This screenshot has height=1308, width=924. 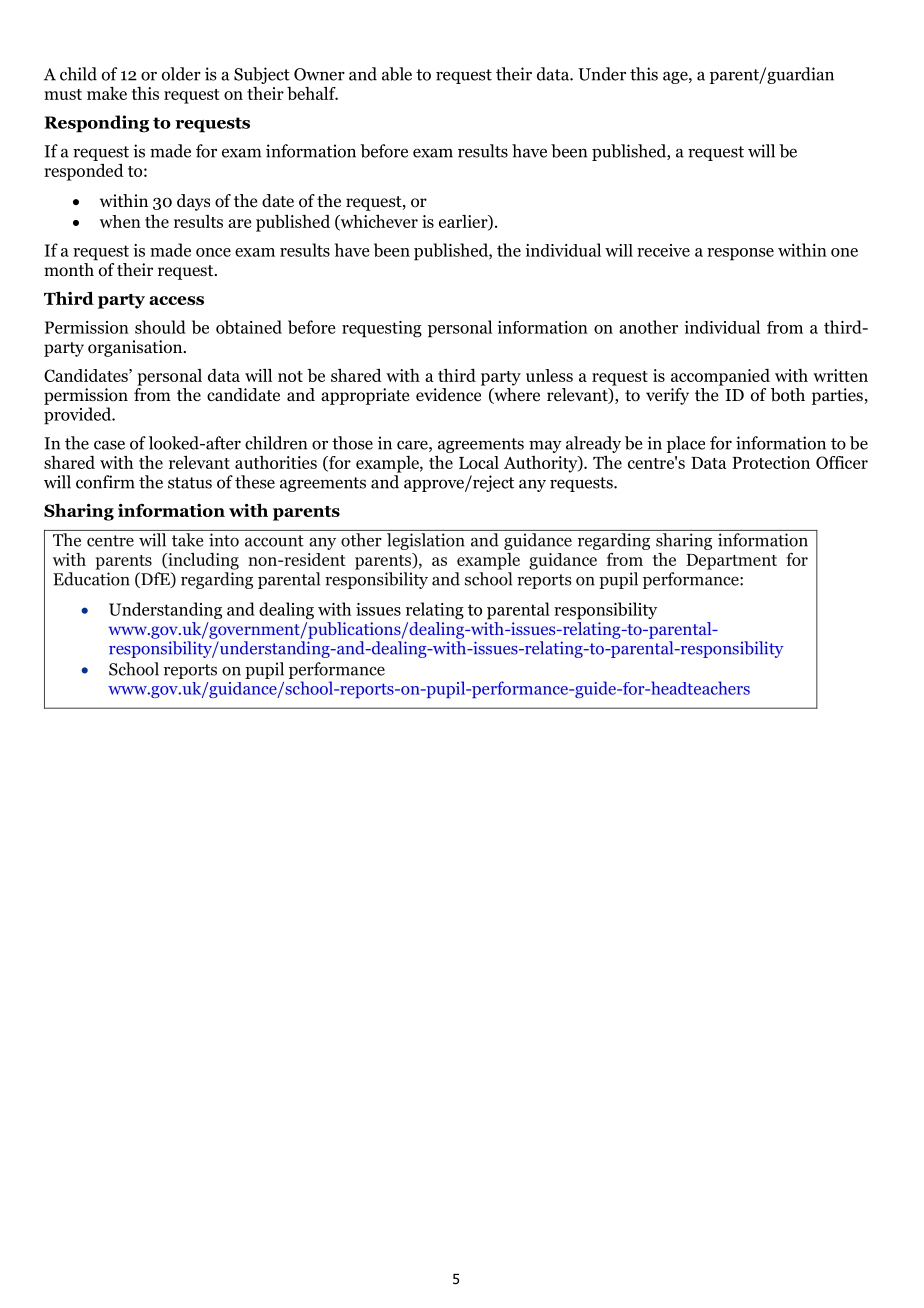 I want to click on able, so click(x=397, y=74).
